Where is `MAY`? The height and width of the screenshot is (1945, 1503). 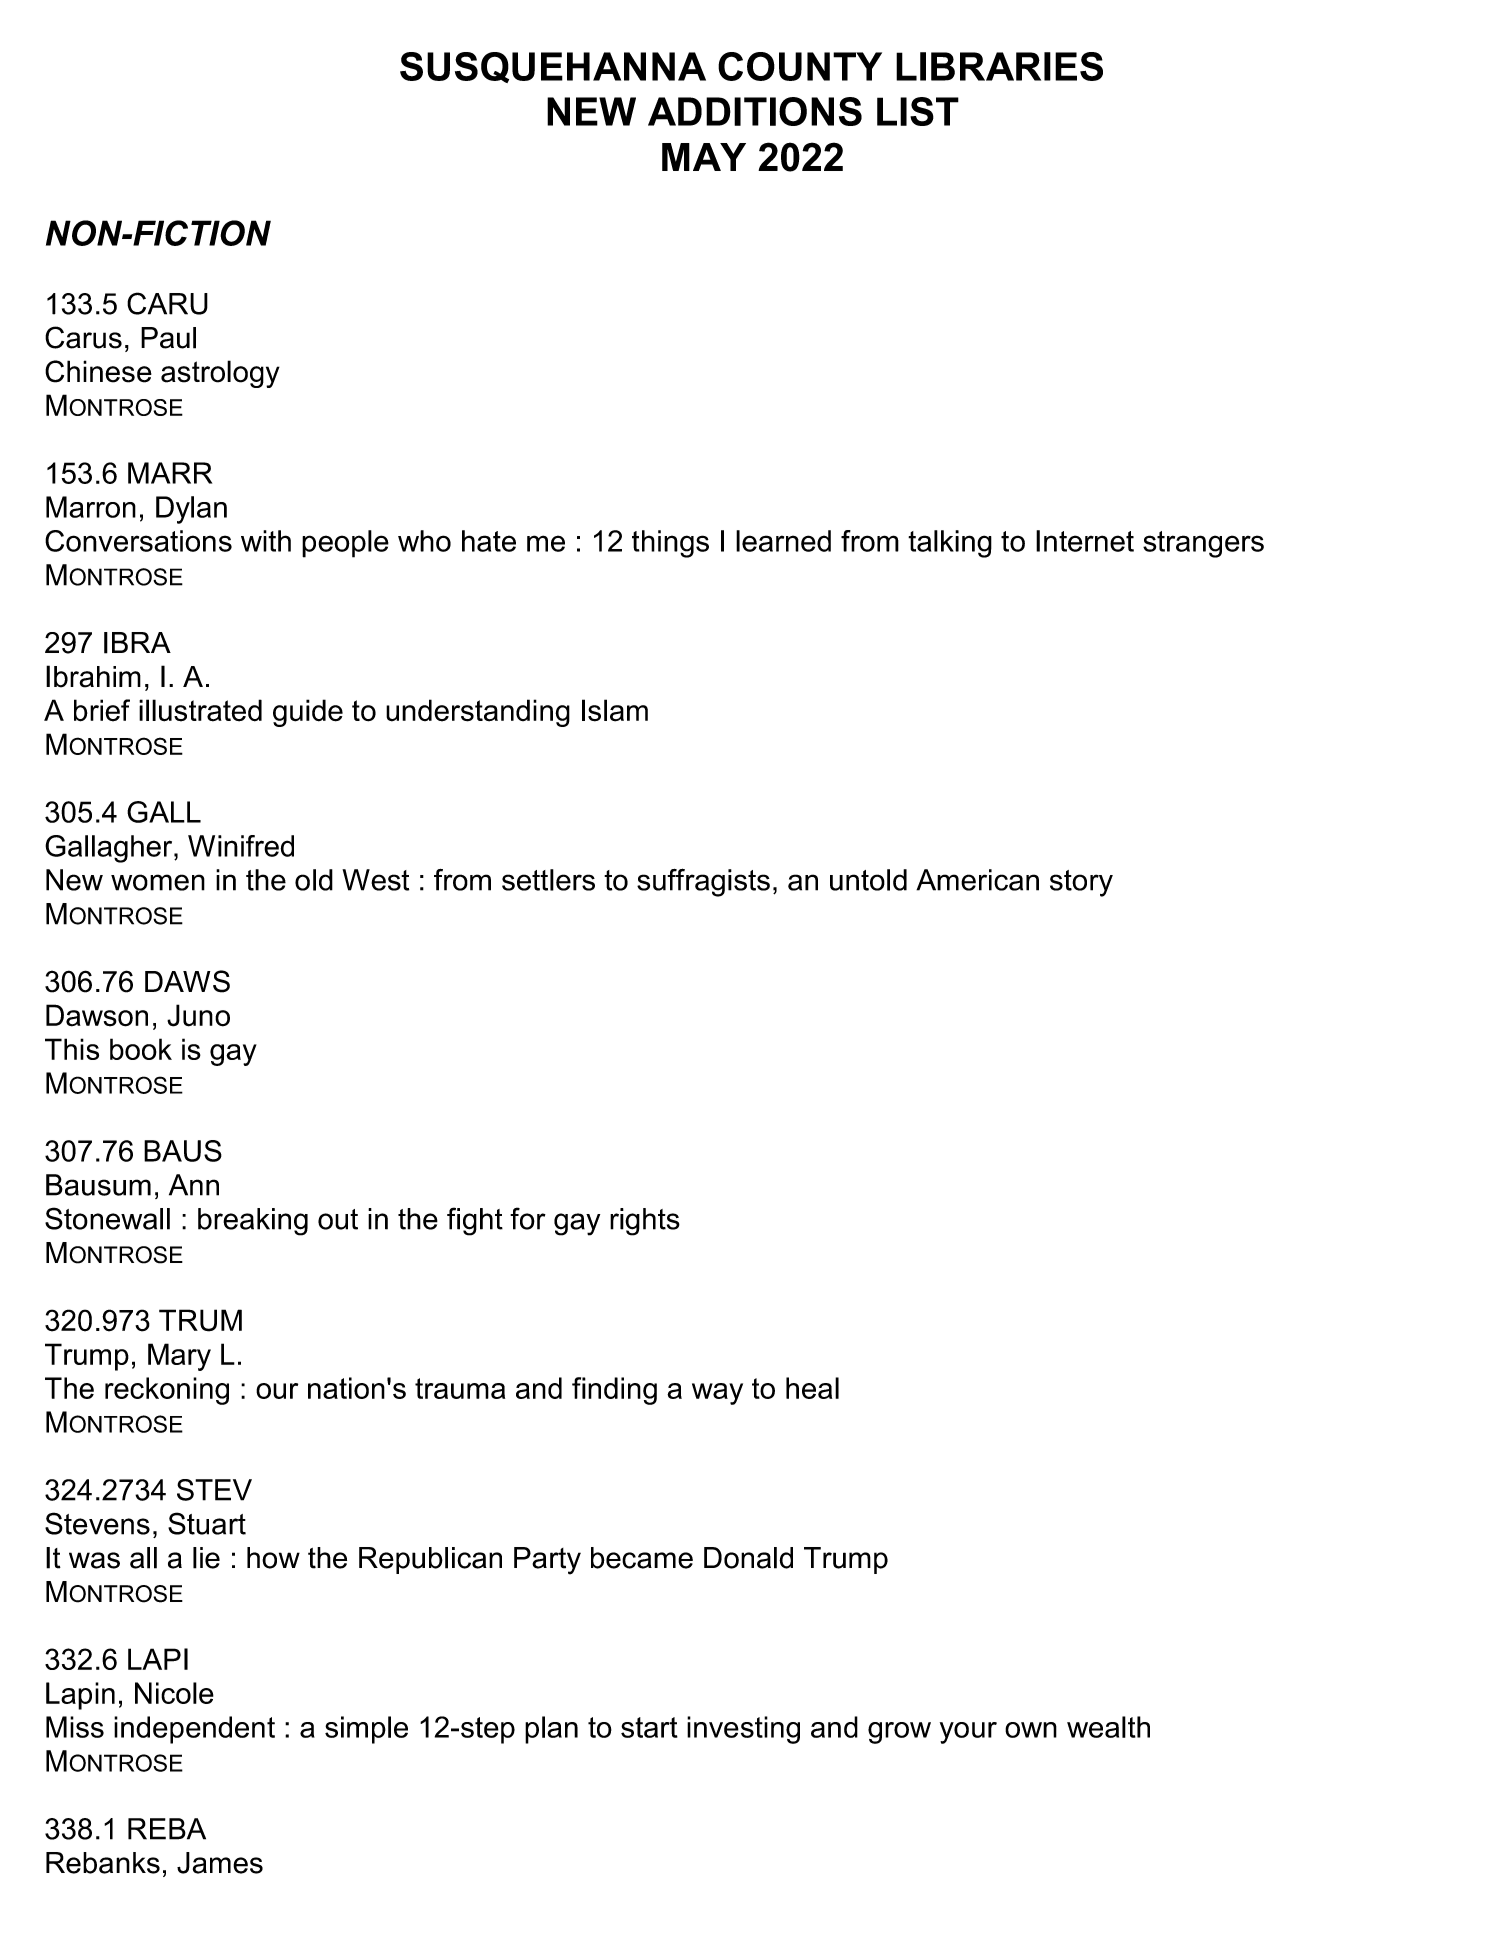 MAY is located at coordinates (704, 157).
